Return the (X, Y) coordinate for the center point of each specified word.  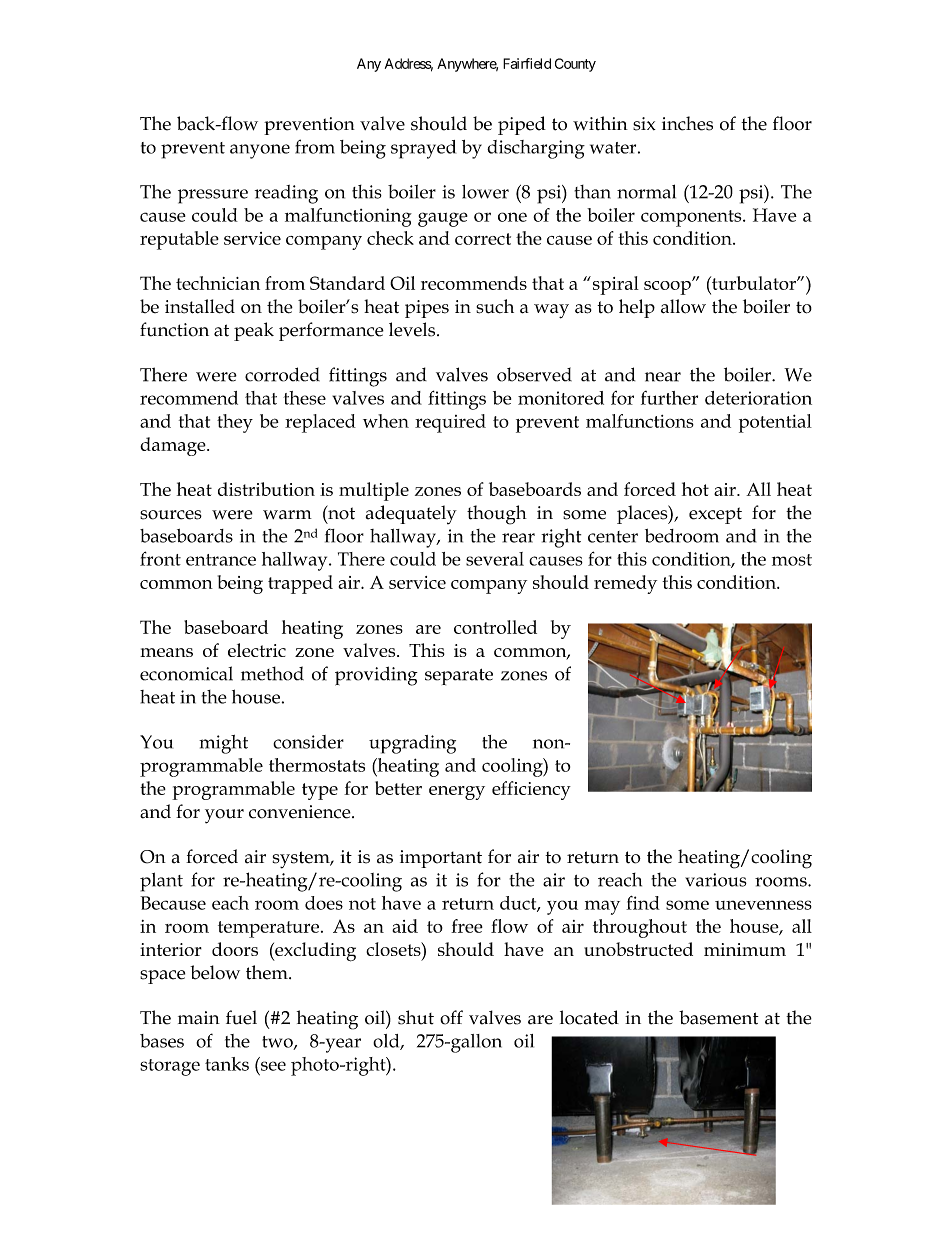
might (223, 744)
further (669, 398)
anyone (260, 151)
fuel (241, 1017)
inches (687, 123)
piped (522, 125)
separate (459, 677)
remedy (625, 584)
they (235, 423)
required (450, 423)
